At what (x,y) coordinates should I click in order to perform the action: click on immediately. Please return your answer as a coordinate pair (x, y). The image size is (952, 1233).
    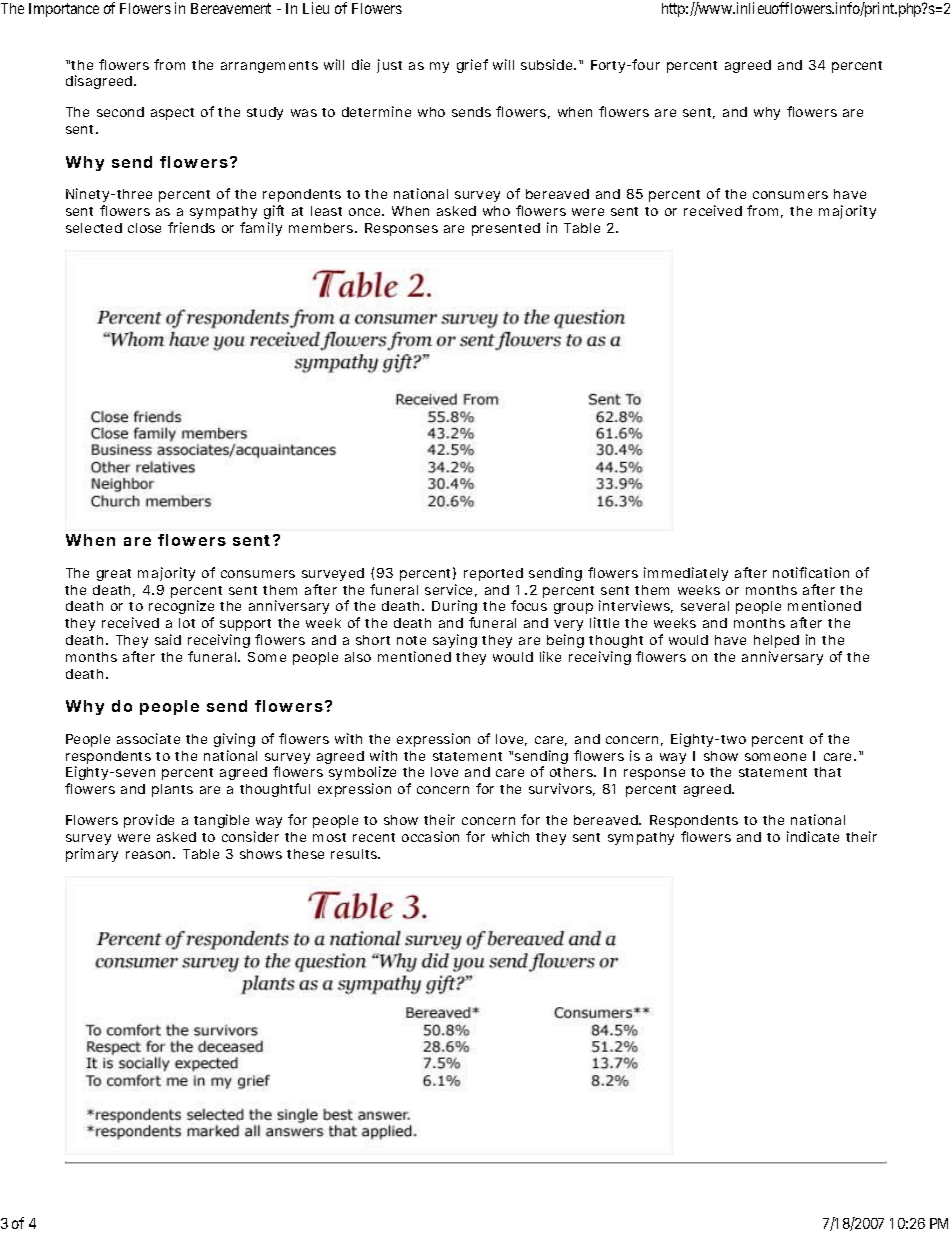
    Looking at the image, I should click on (686, 574).
